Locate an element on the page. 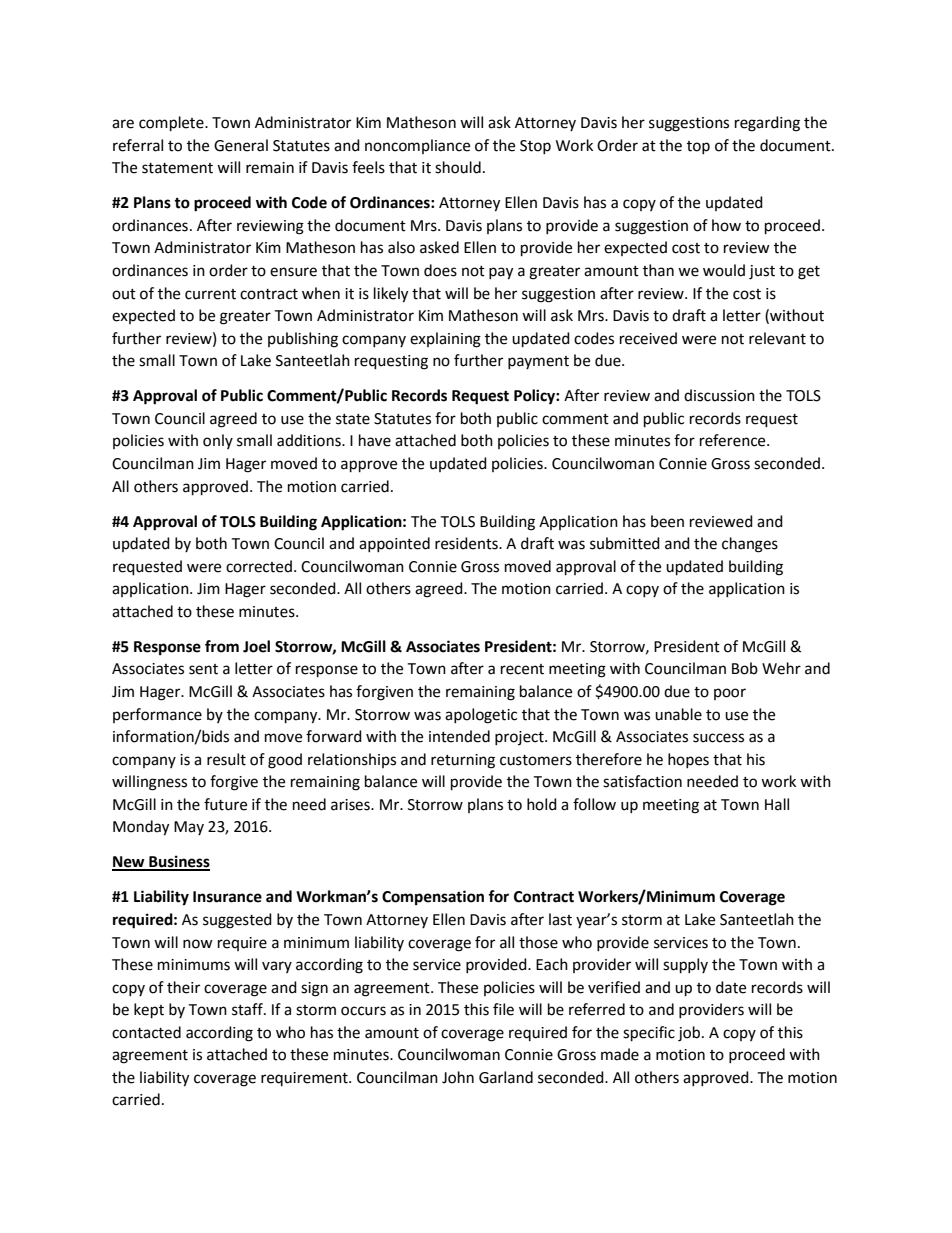 This image has width=952, height=1233. contacted is located at coordinates (146, 1032).
